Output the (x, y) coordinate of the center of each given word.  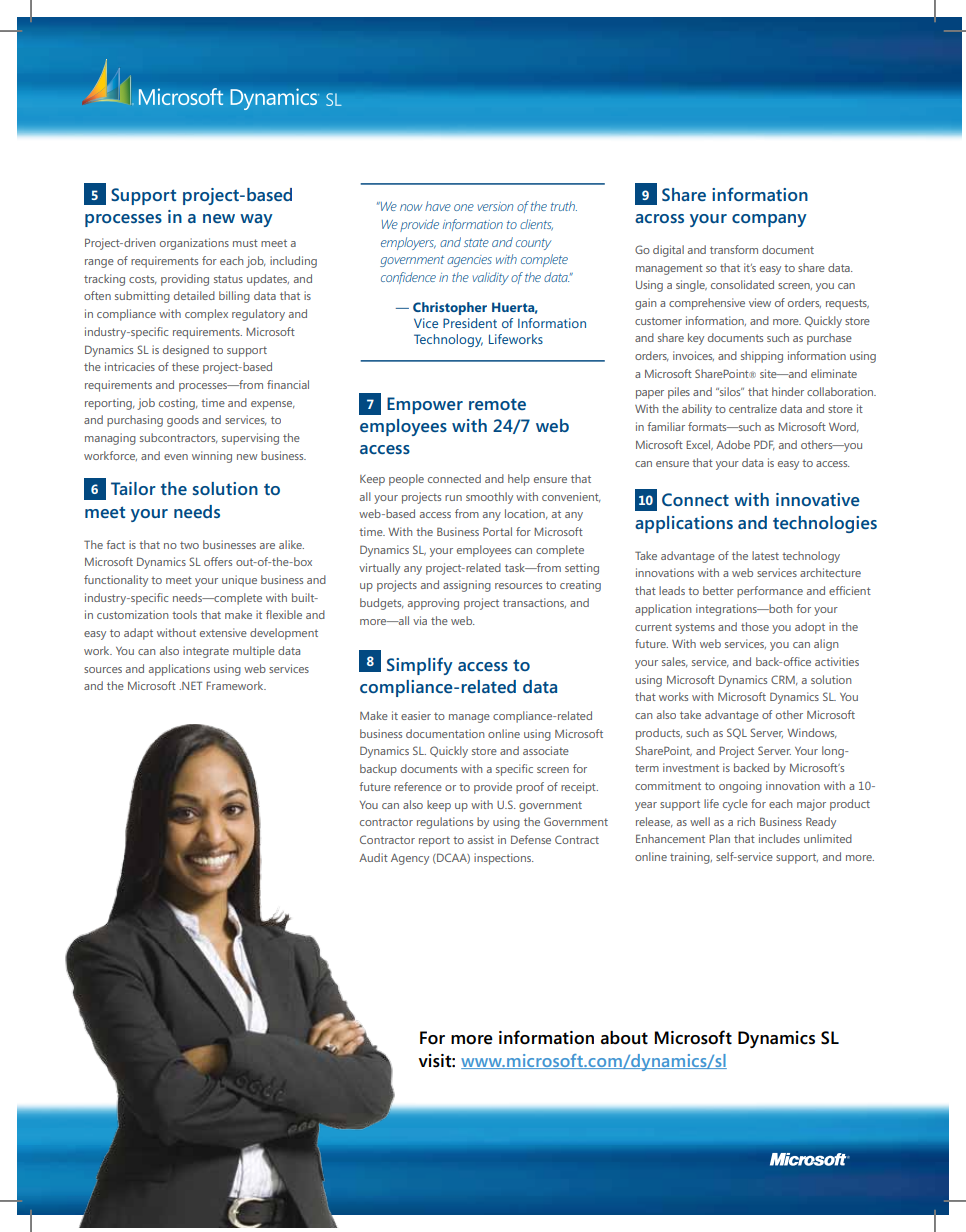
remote (497, 404)
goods (183, 421)
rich (746, 821)
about (624, 1038)
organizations (194, 244)
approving (433, 604)
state (476, 242)
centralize (753, 408)
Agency (410, 859)
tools (184, 614)
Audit (373, 857)
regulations (445, 823)
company (769, 220)
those (755, 626)
